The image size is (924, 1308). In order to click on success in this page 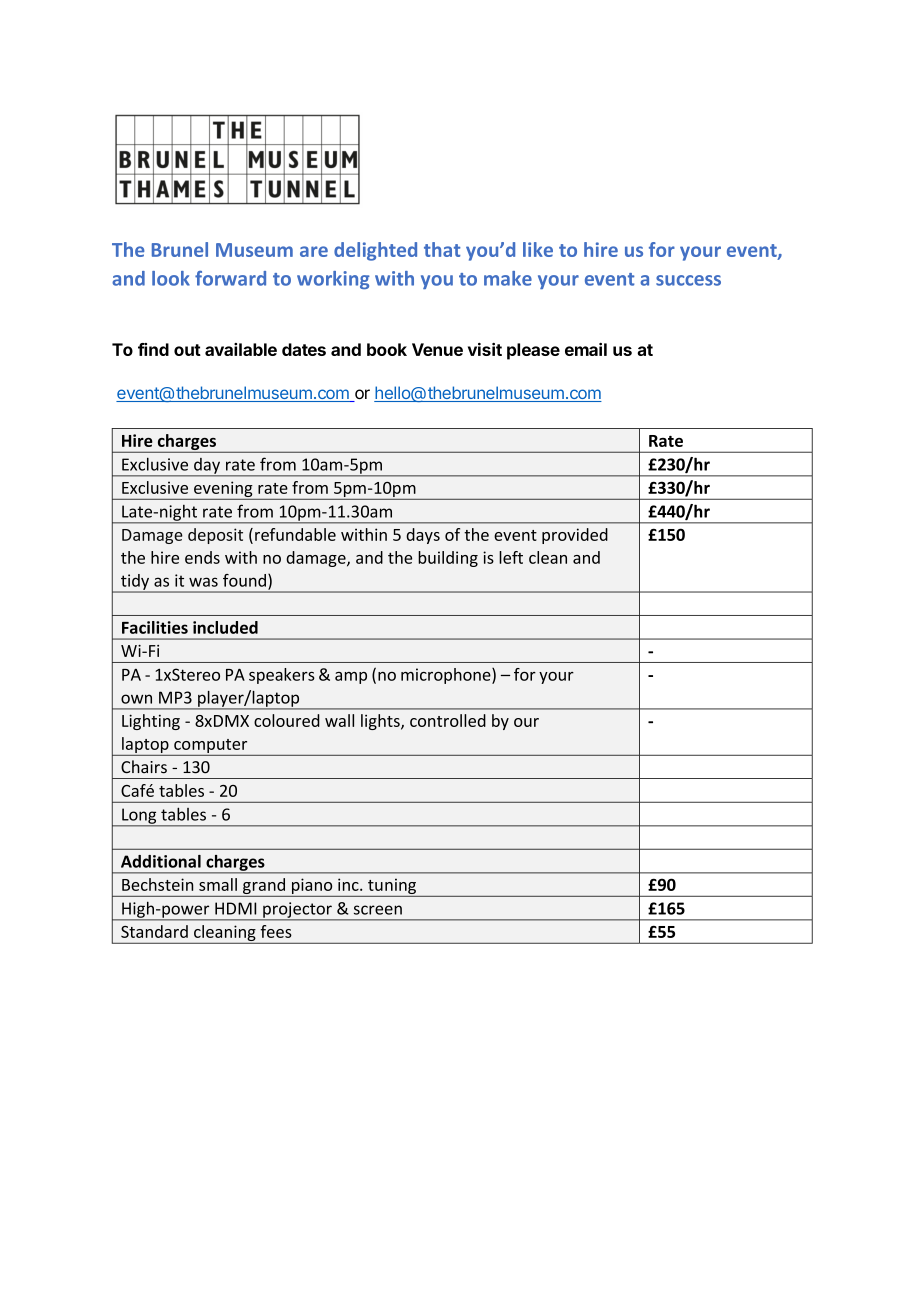, I will do `click(688, 280)`.
